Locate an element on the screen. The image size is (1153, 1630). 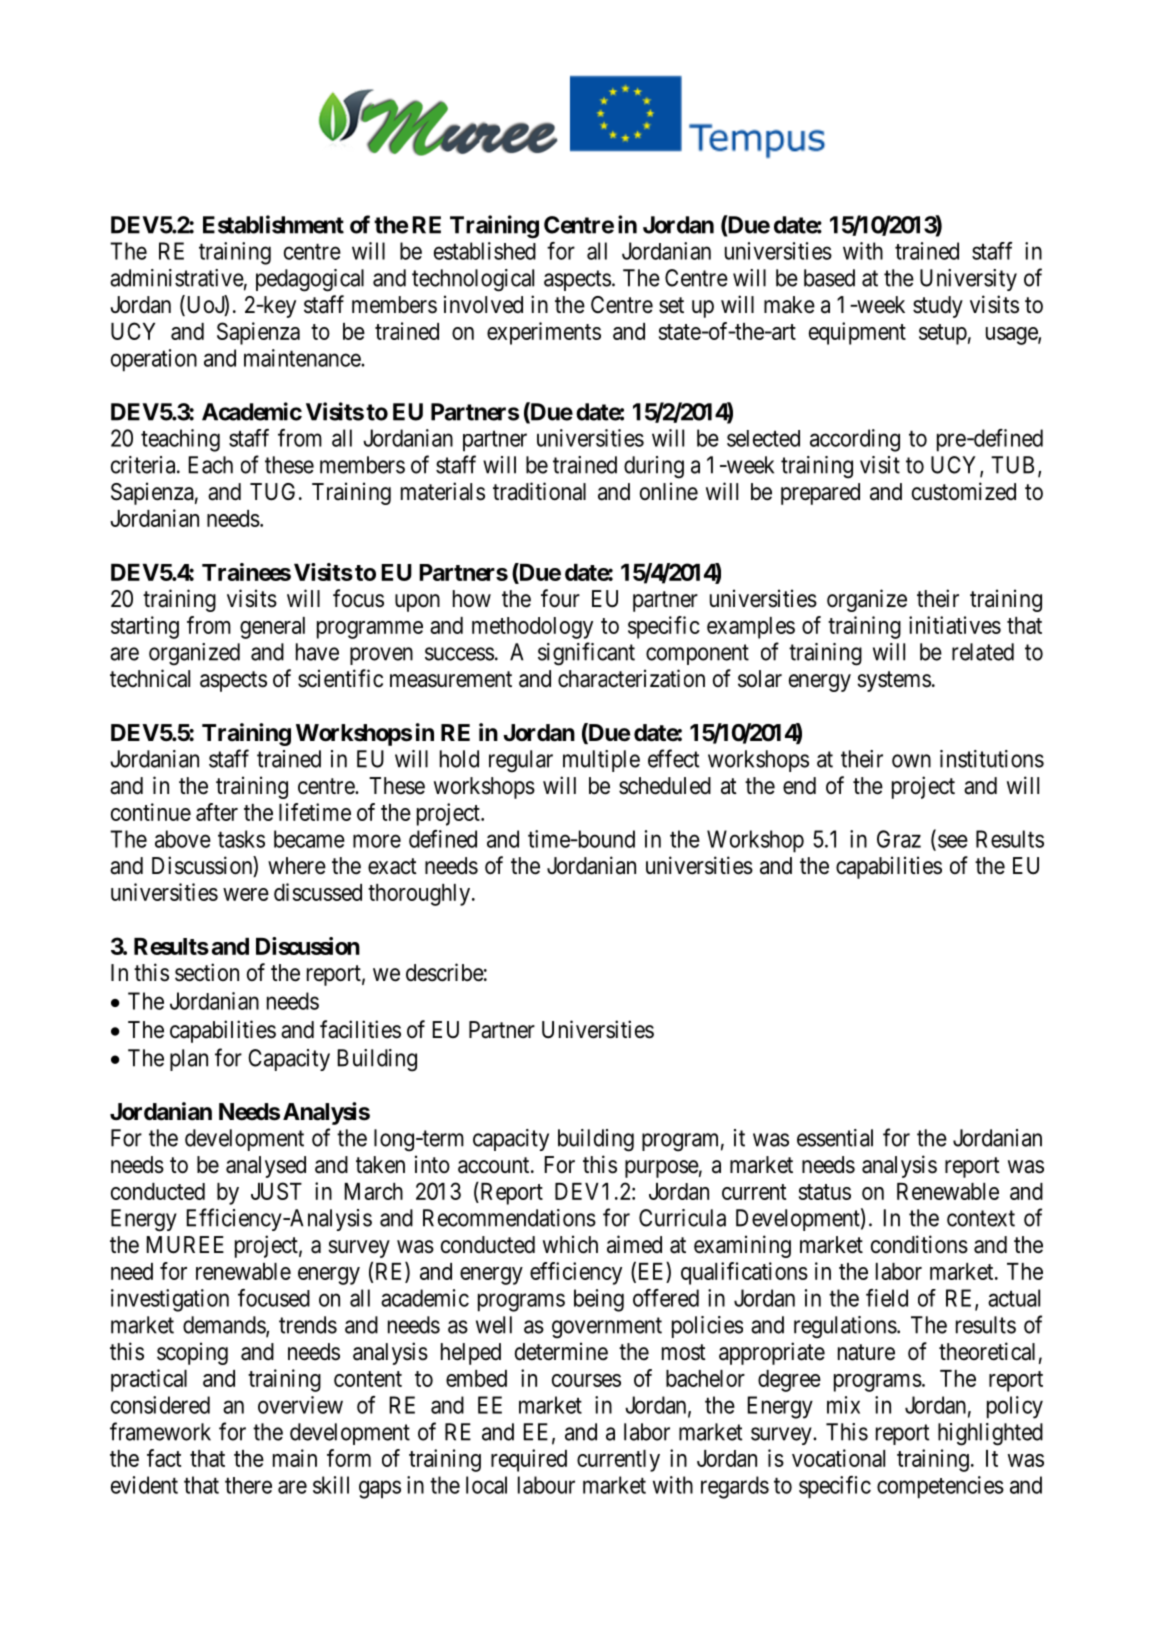
University is located at coordinates (968, 280).
